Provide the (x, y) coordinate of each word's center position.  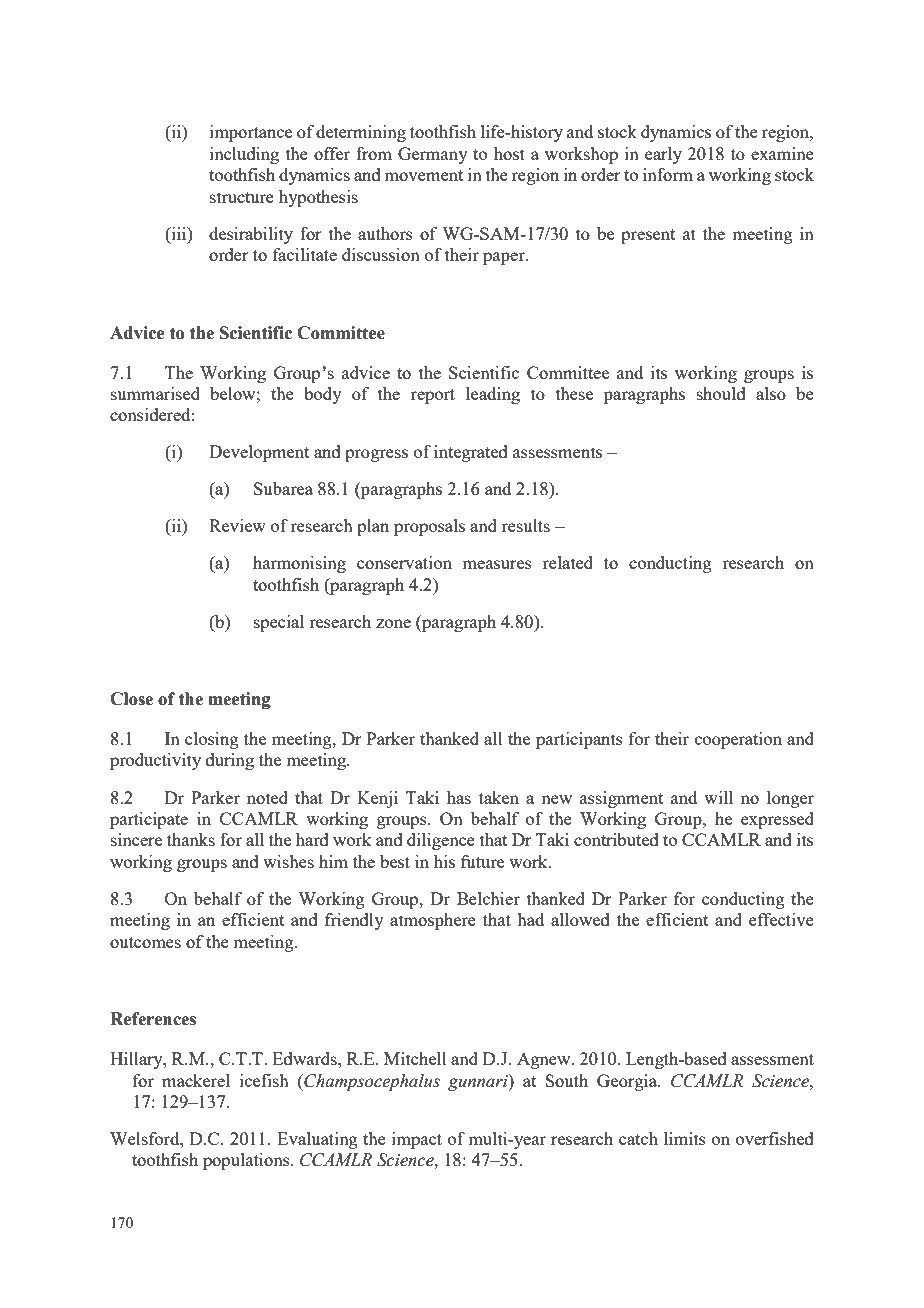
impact (417, 1140)
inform (668, 174)
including (244, 155)
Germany (433, 155)
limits (685, 1138)
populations (247, 1161)
